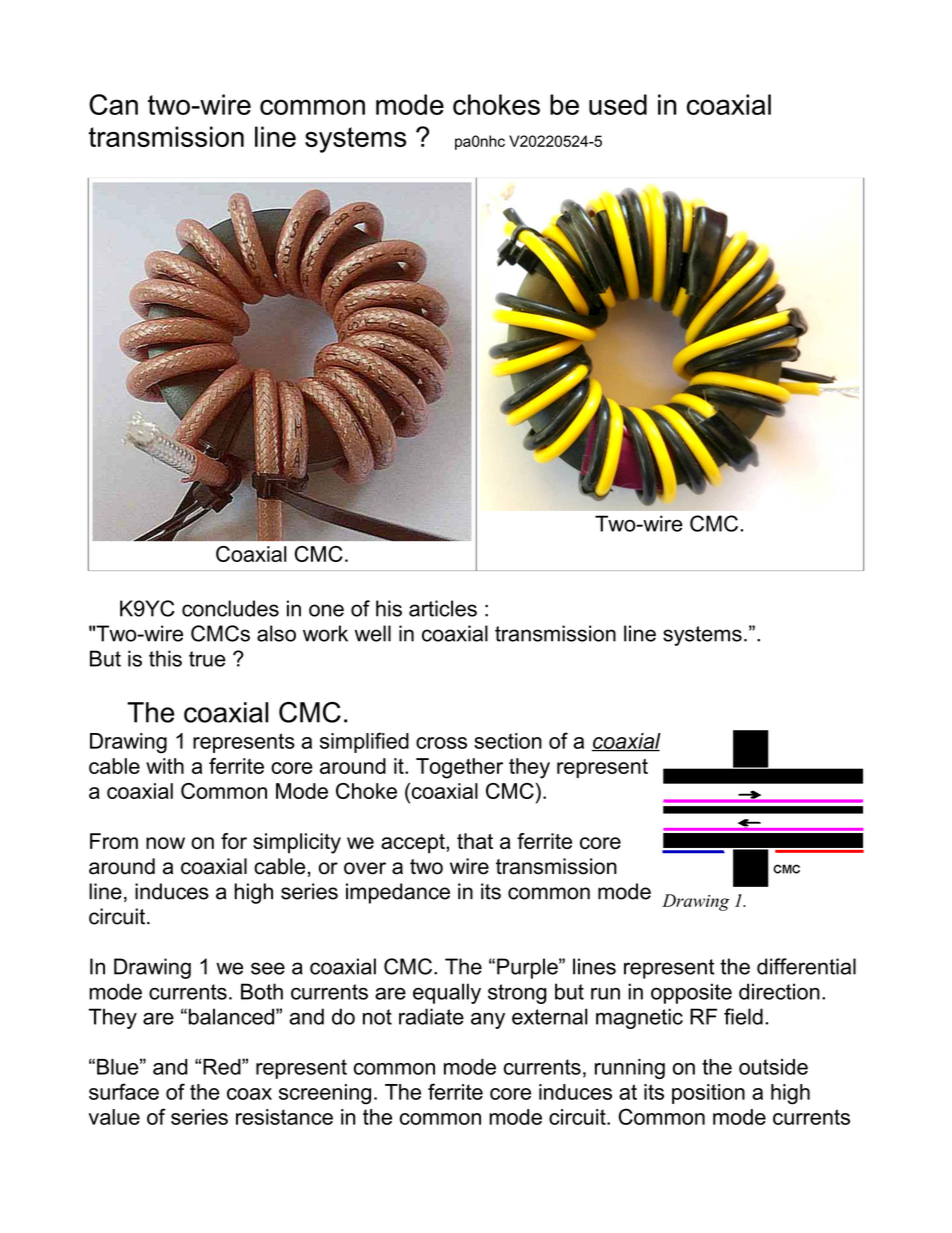 This image has height=1233, width=952. I want to click on articles, so click(443, 608).
